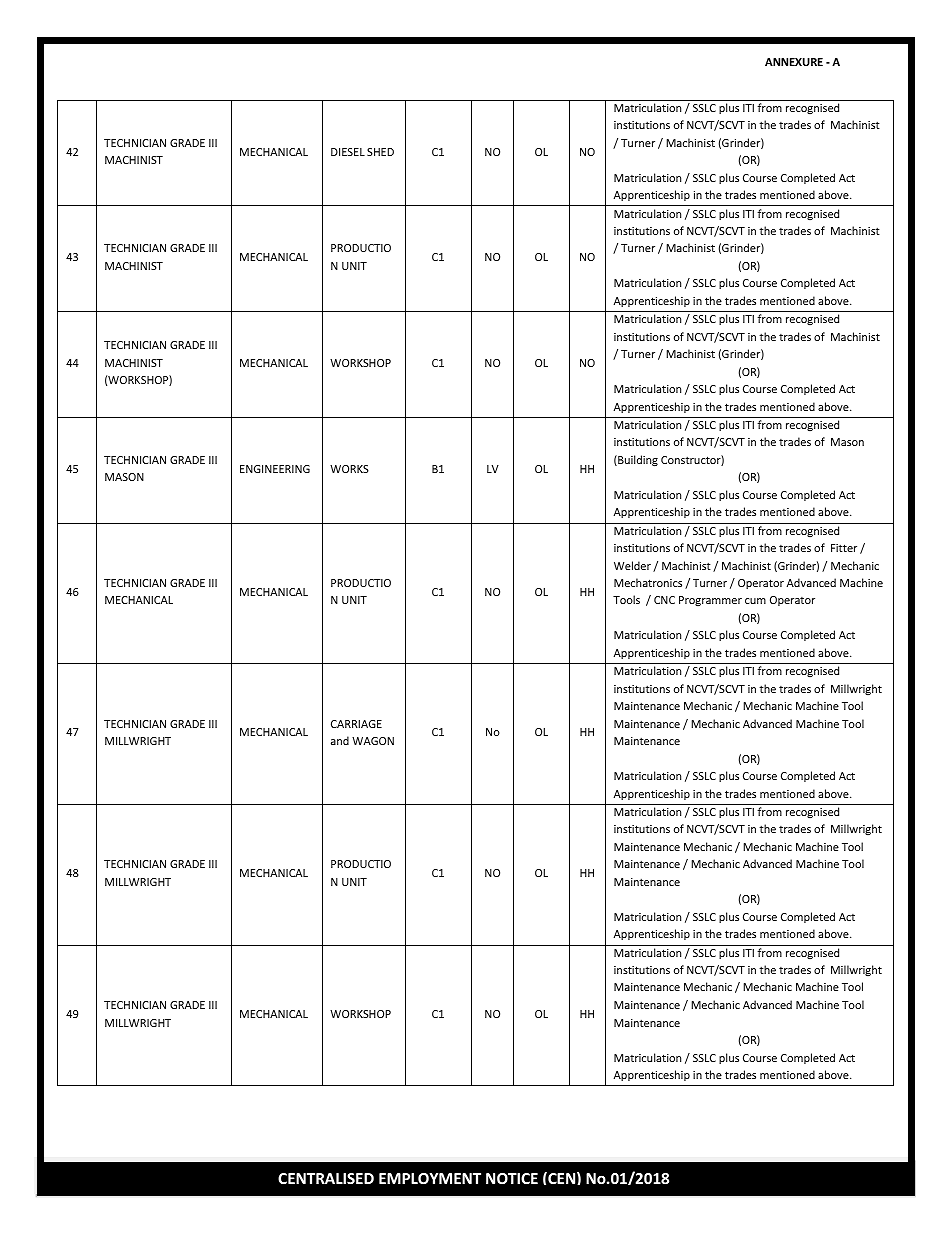 Image resolution: width=952 pixels, height=1233 pixels. What do you see at coordinates (512, 1178) in the image?
I see `NOTICE` at bounding box center [512, 1178].
